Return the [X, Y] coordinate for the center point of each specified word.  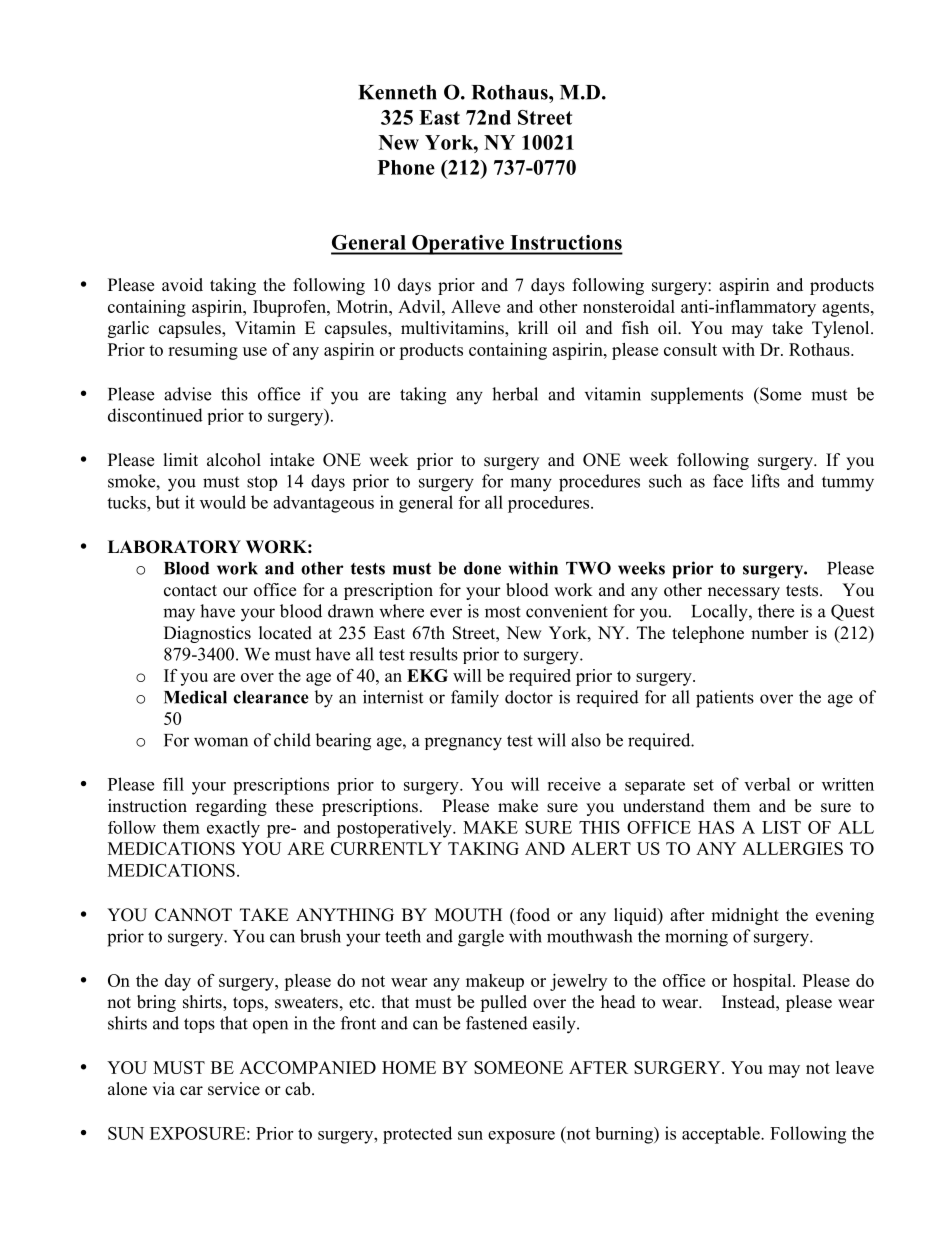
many [531, 485]
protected [417, 1135]
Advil [420, 306]
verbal [767, 784]
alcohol [234, 460]
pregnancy [463, 744]
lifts [765, 481]
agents [845, 309]
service [234, 1089]
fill [173, 784]
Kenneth [397, 92]
